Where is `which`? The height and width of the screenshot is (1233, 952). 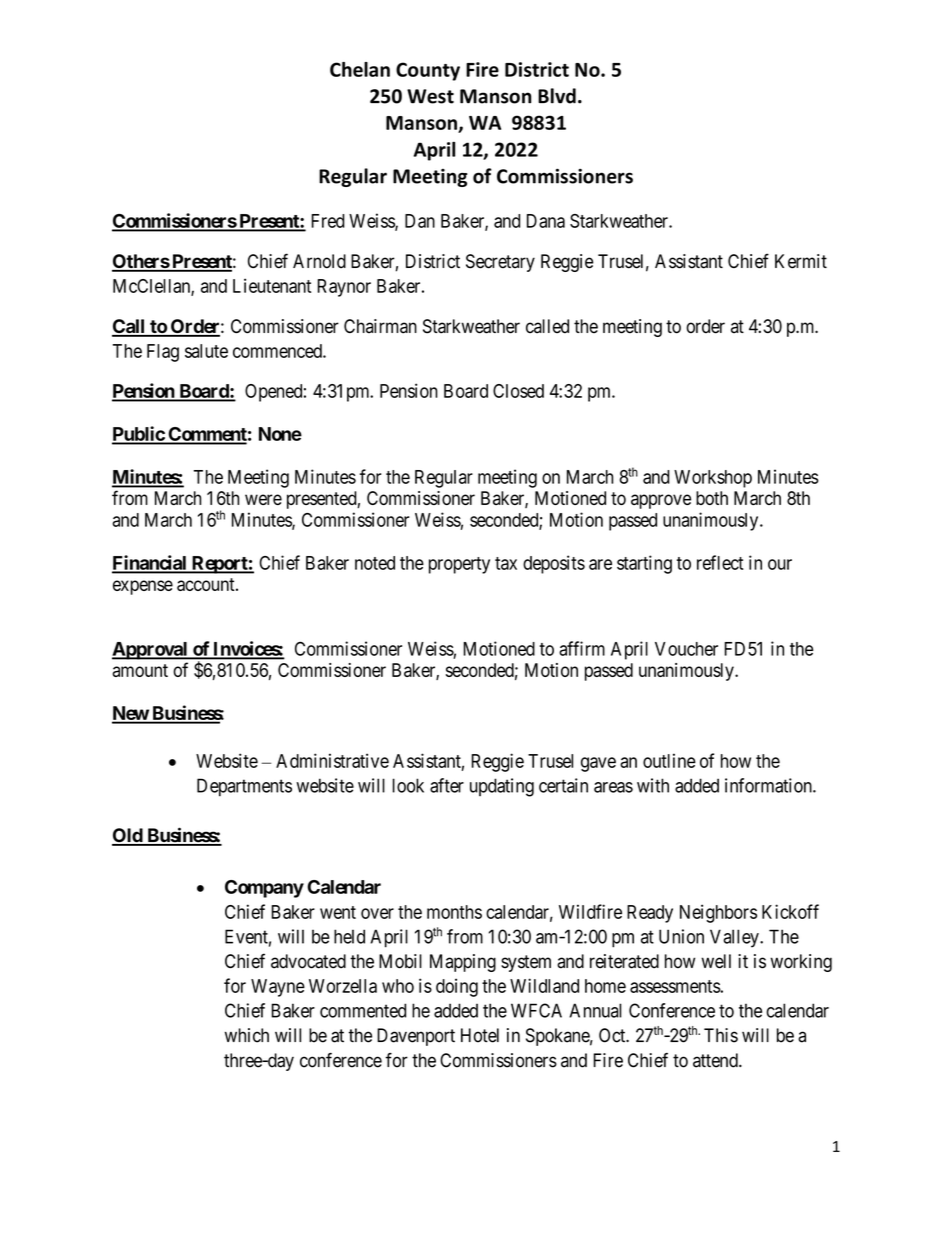 which is located at coordinates (247, 1035).
